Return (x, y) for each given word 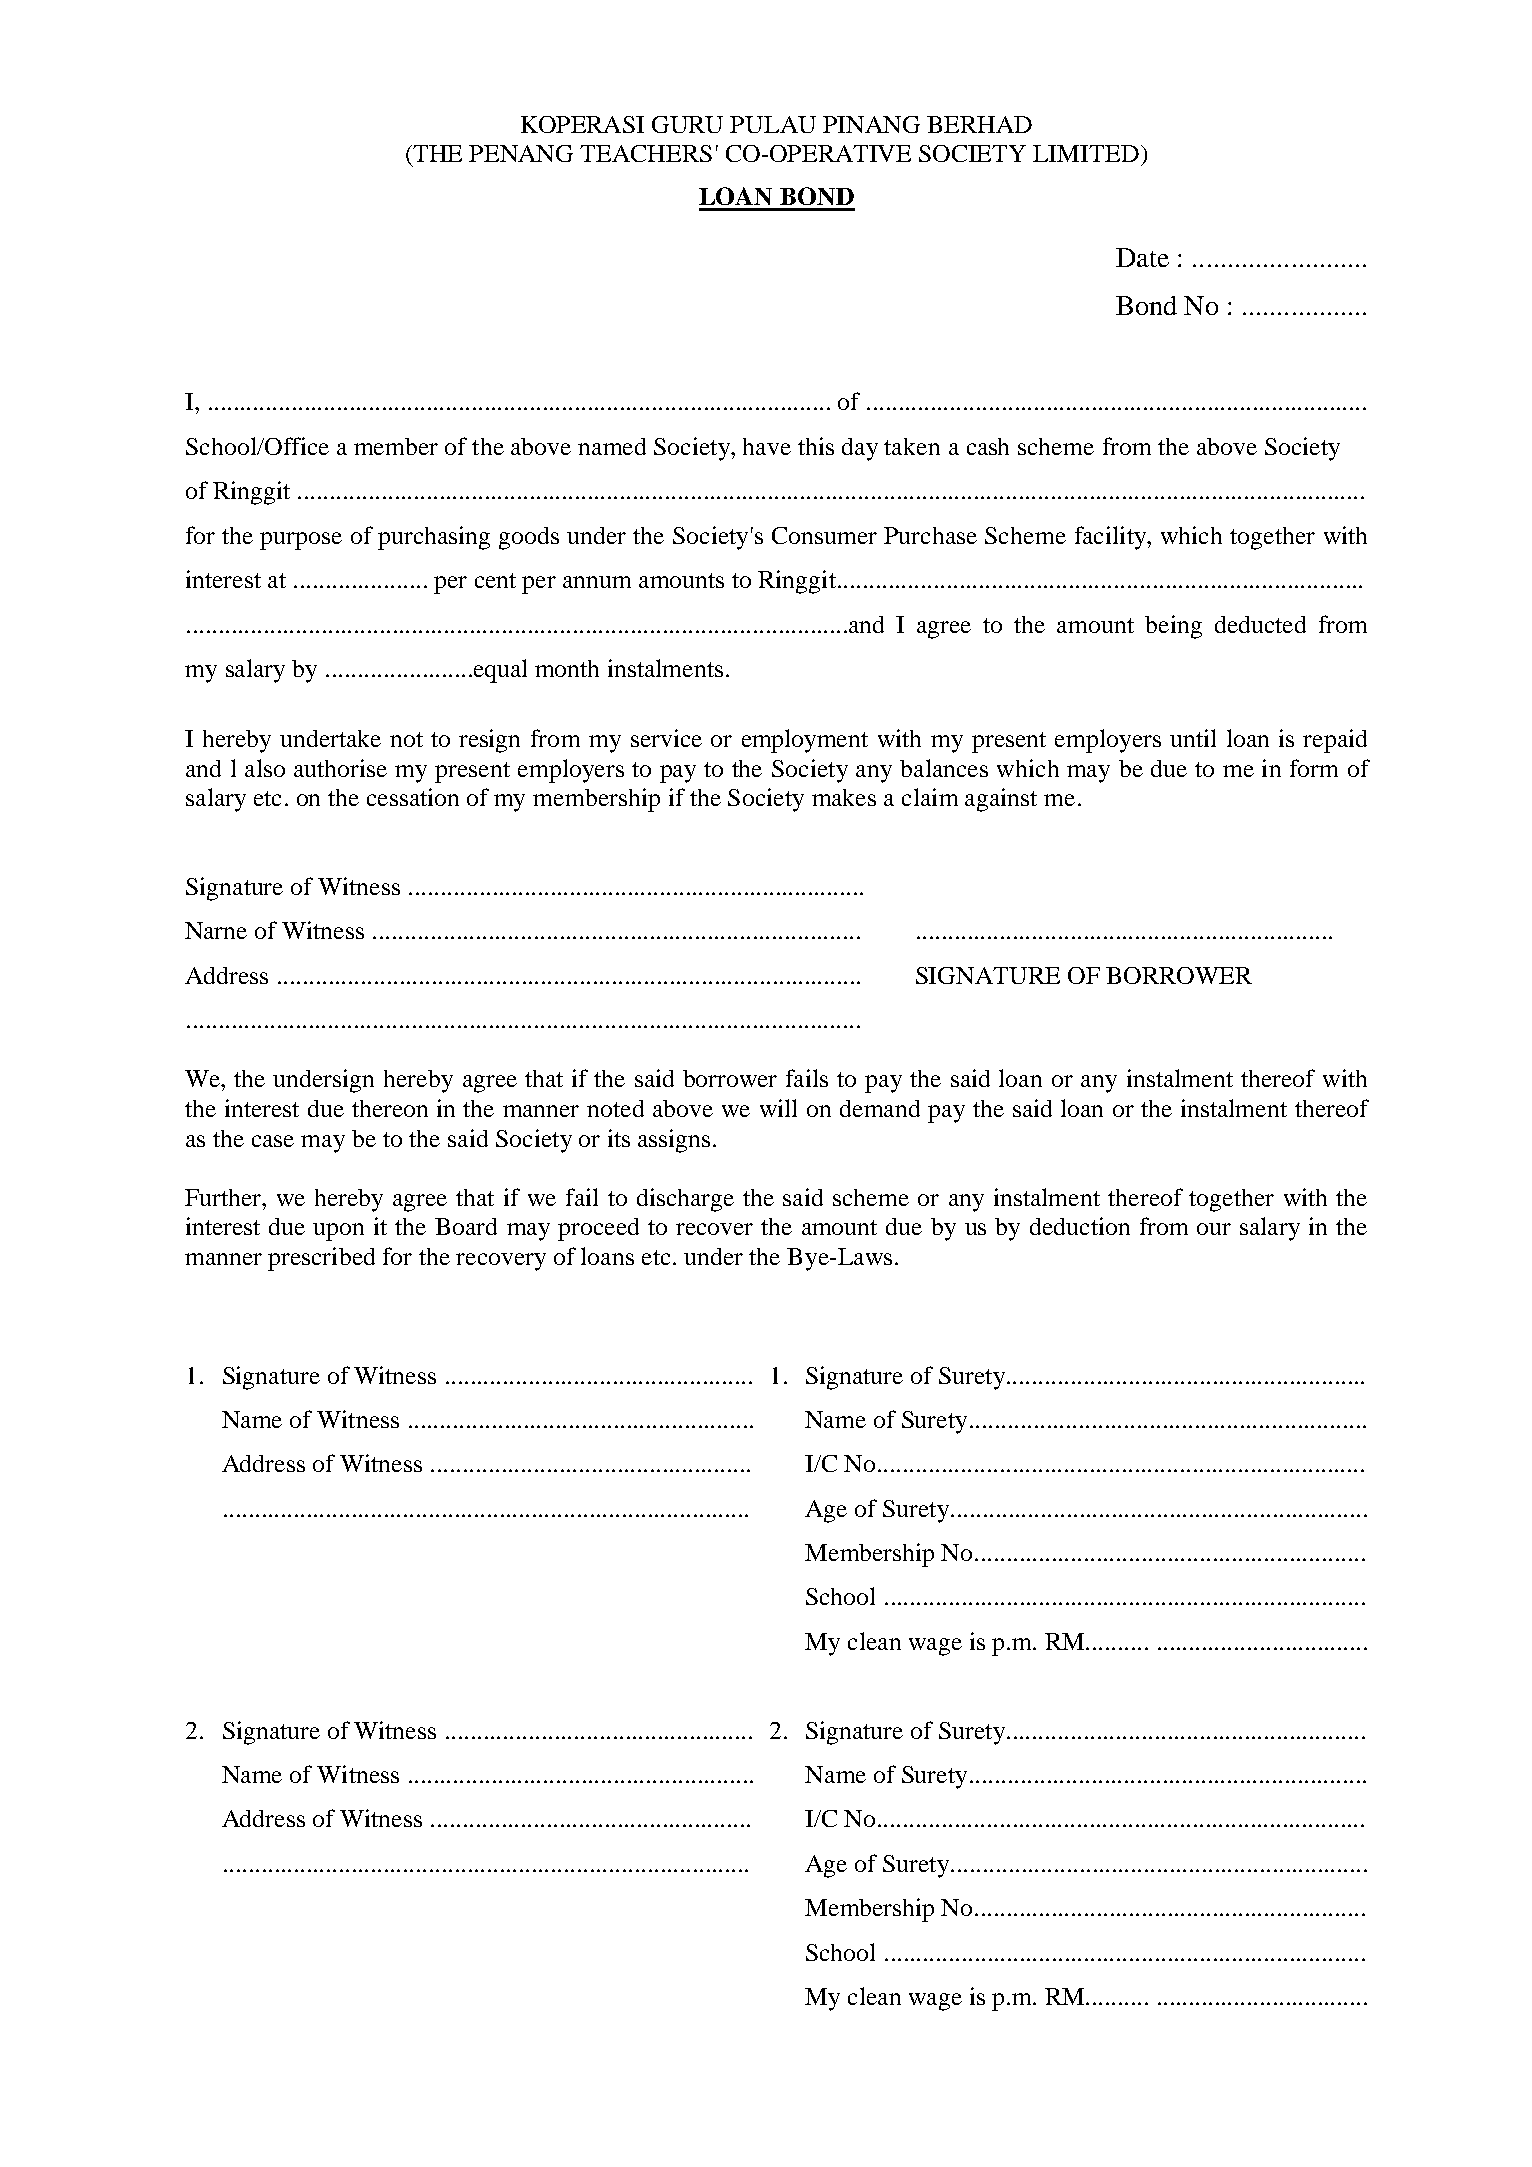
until (1193, 738)
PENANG (521, 153)
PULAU (773, 124)
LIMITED (1086, 153)
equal (499, 671)
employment (805, 741)
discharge (685, 1200)
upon (338, 1232)
